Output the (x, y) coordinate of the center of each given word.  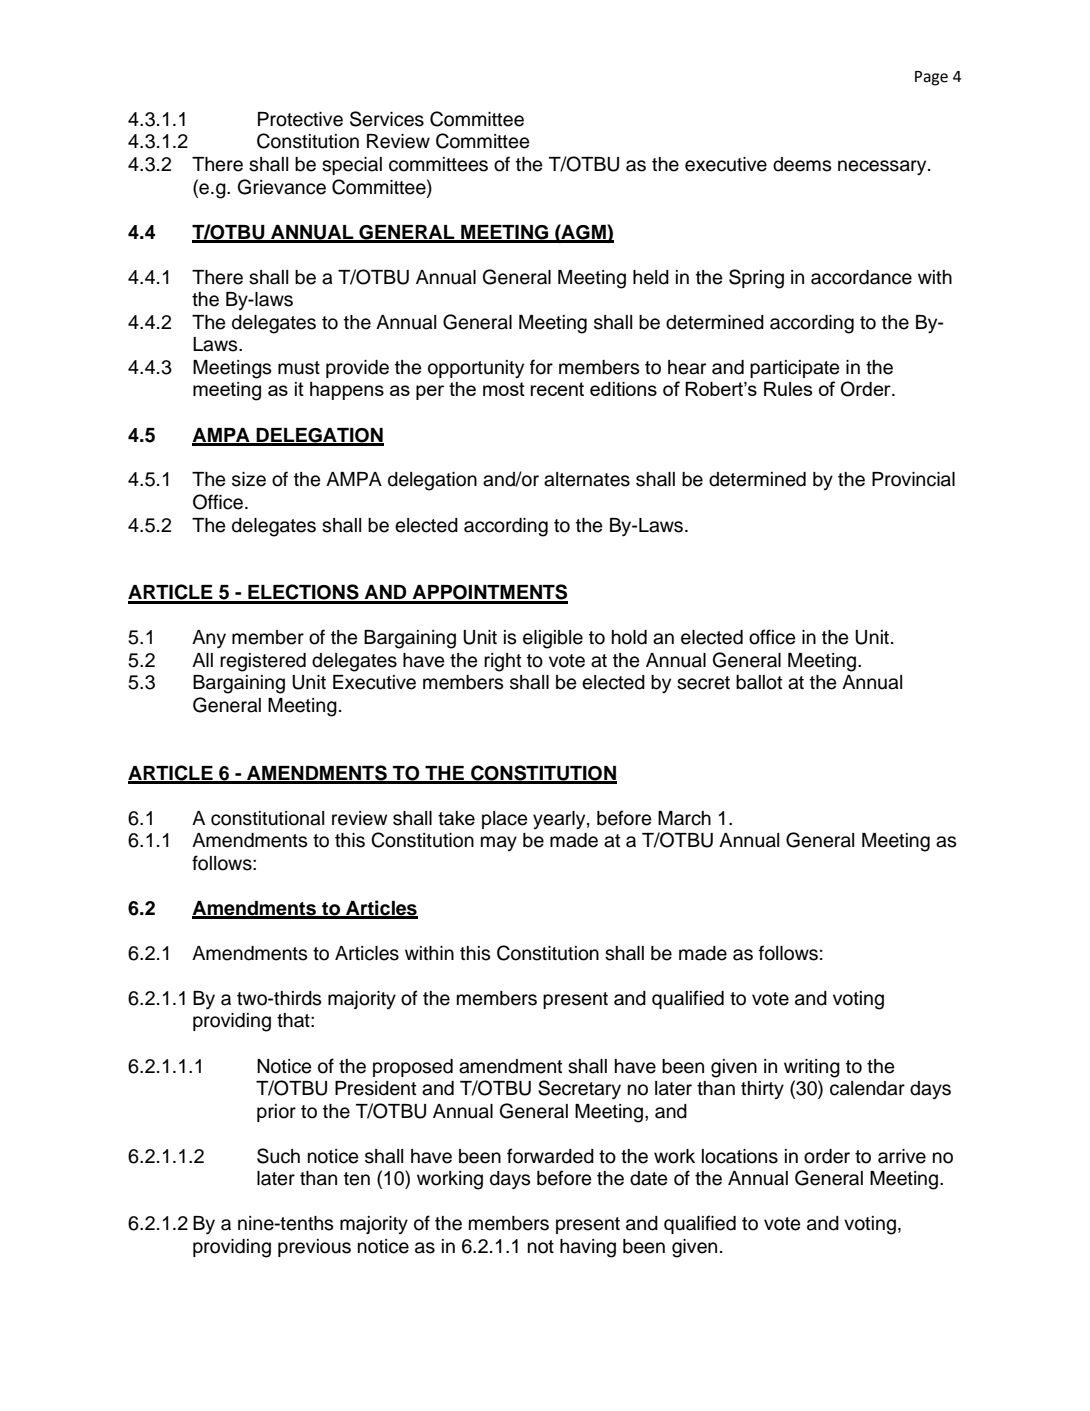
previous (314, 1248)
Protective (300, 119)
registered (263, 662)
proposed (413, 1068)
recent (557, 389)
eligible (553, 639)
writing (812, 1068)
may (499, 843)
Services (387, 119)
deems (802, 164)
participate (795, 369)
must (299, 368)
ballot (759, 682)
